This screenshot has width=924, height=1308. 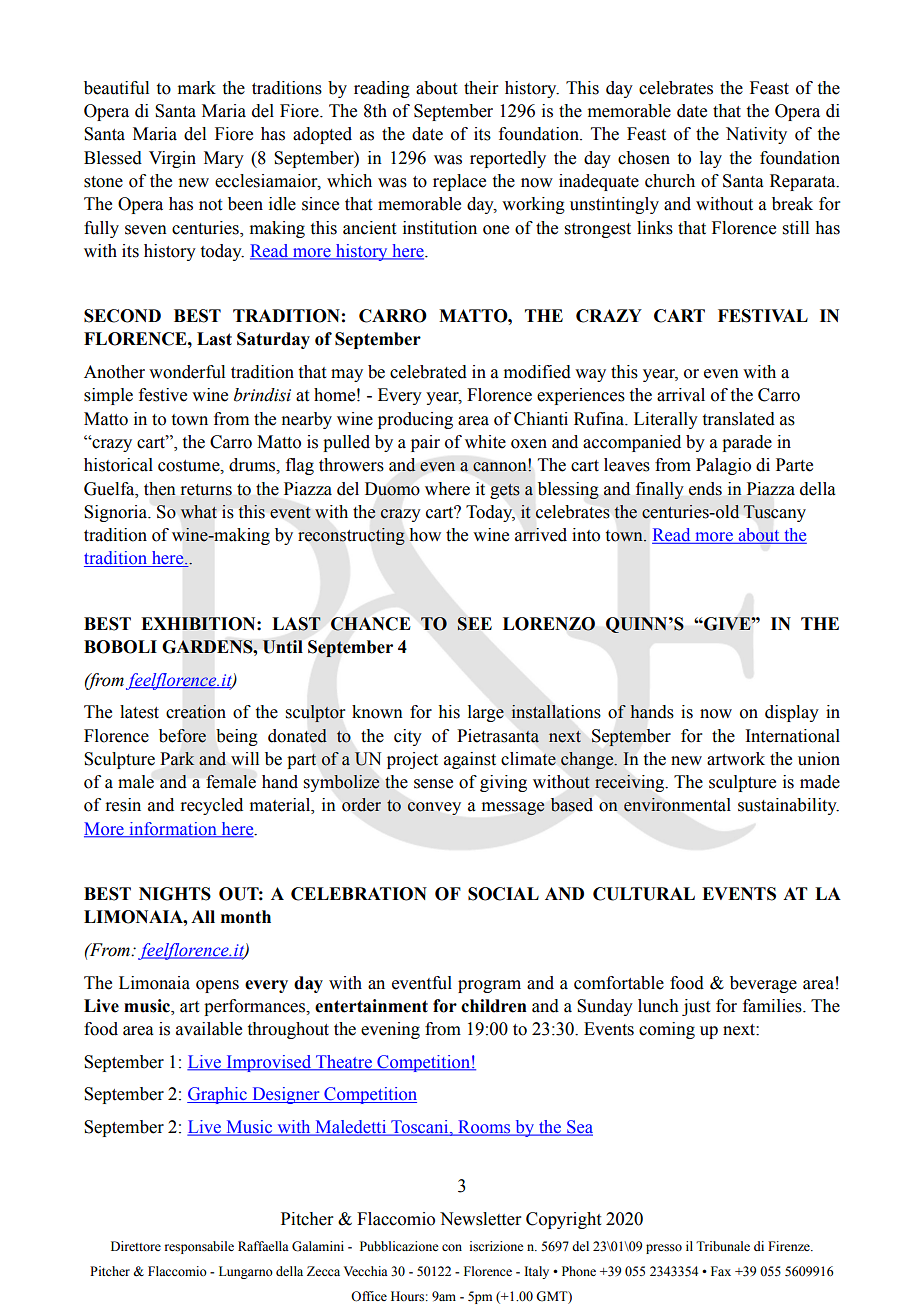 What do you see at coordinates (756, 135) in the screenshot?
I see `Nativity` at bounding box center [756, 135].
